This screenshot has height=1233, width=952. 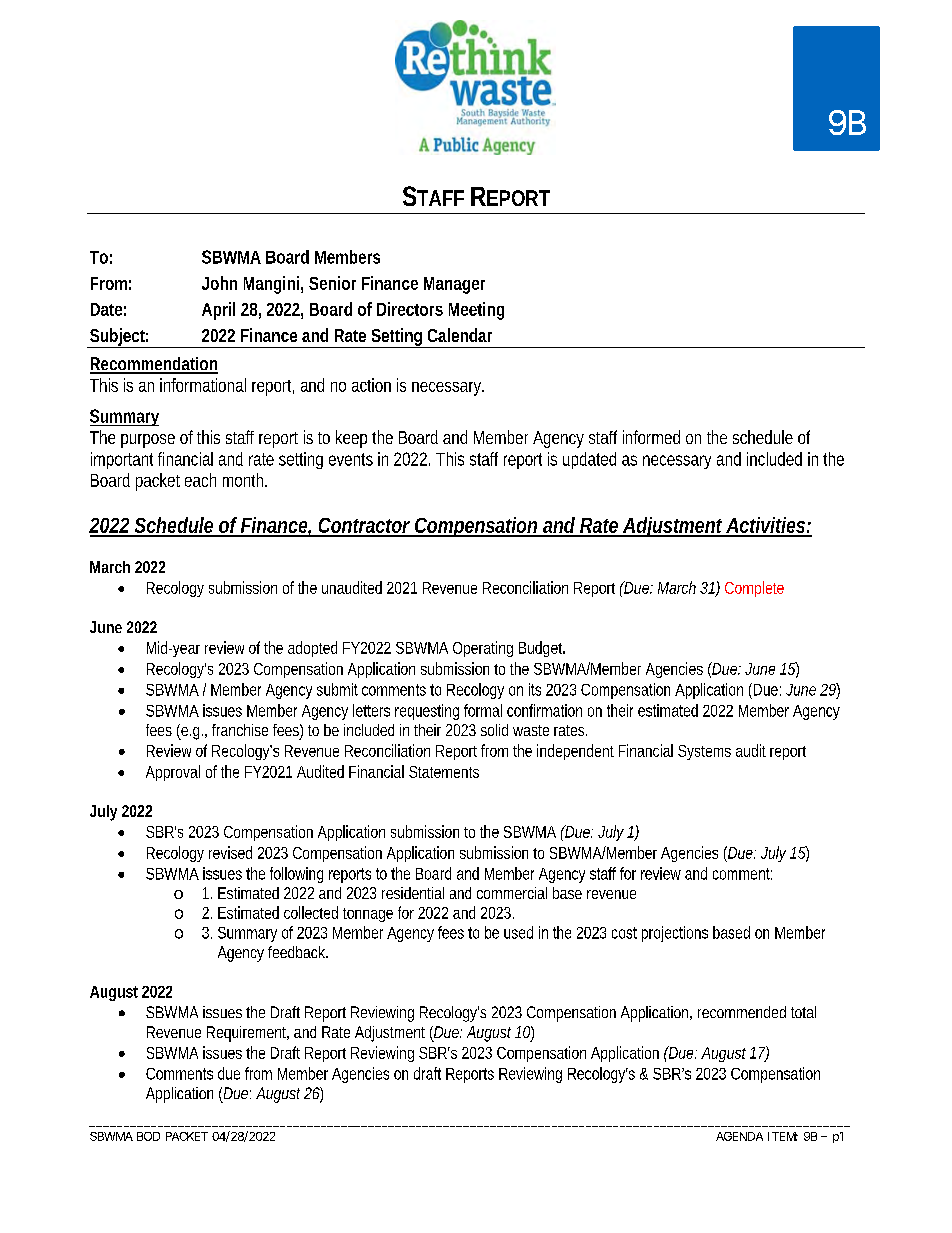 What do you see at coordinates (148, 1136) in the screenshot?
I see `BOD` at bounding box center [148, 1136].
